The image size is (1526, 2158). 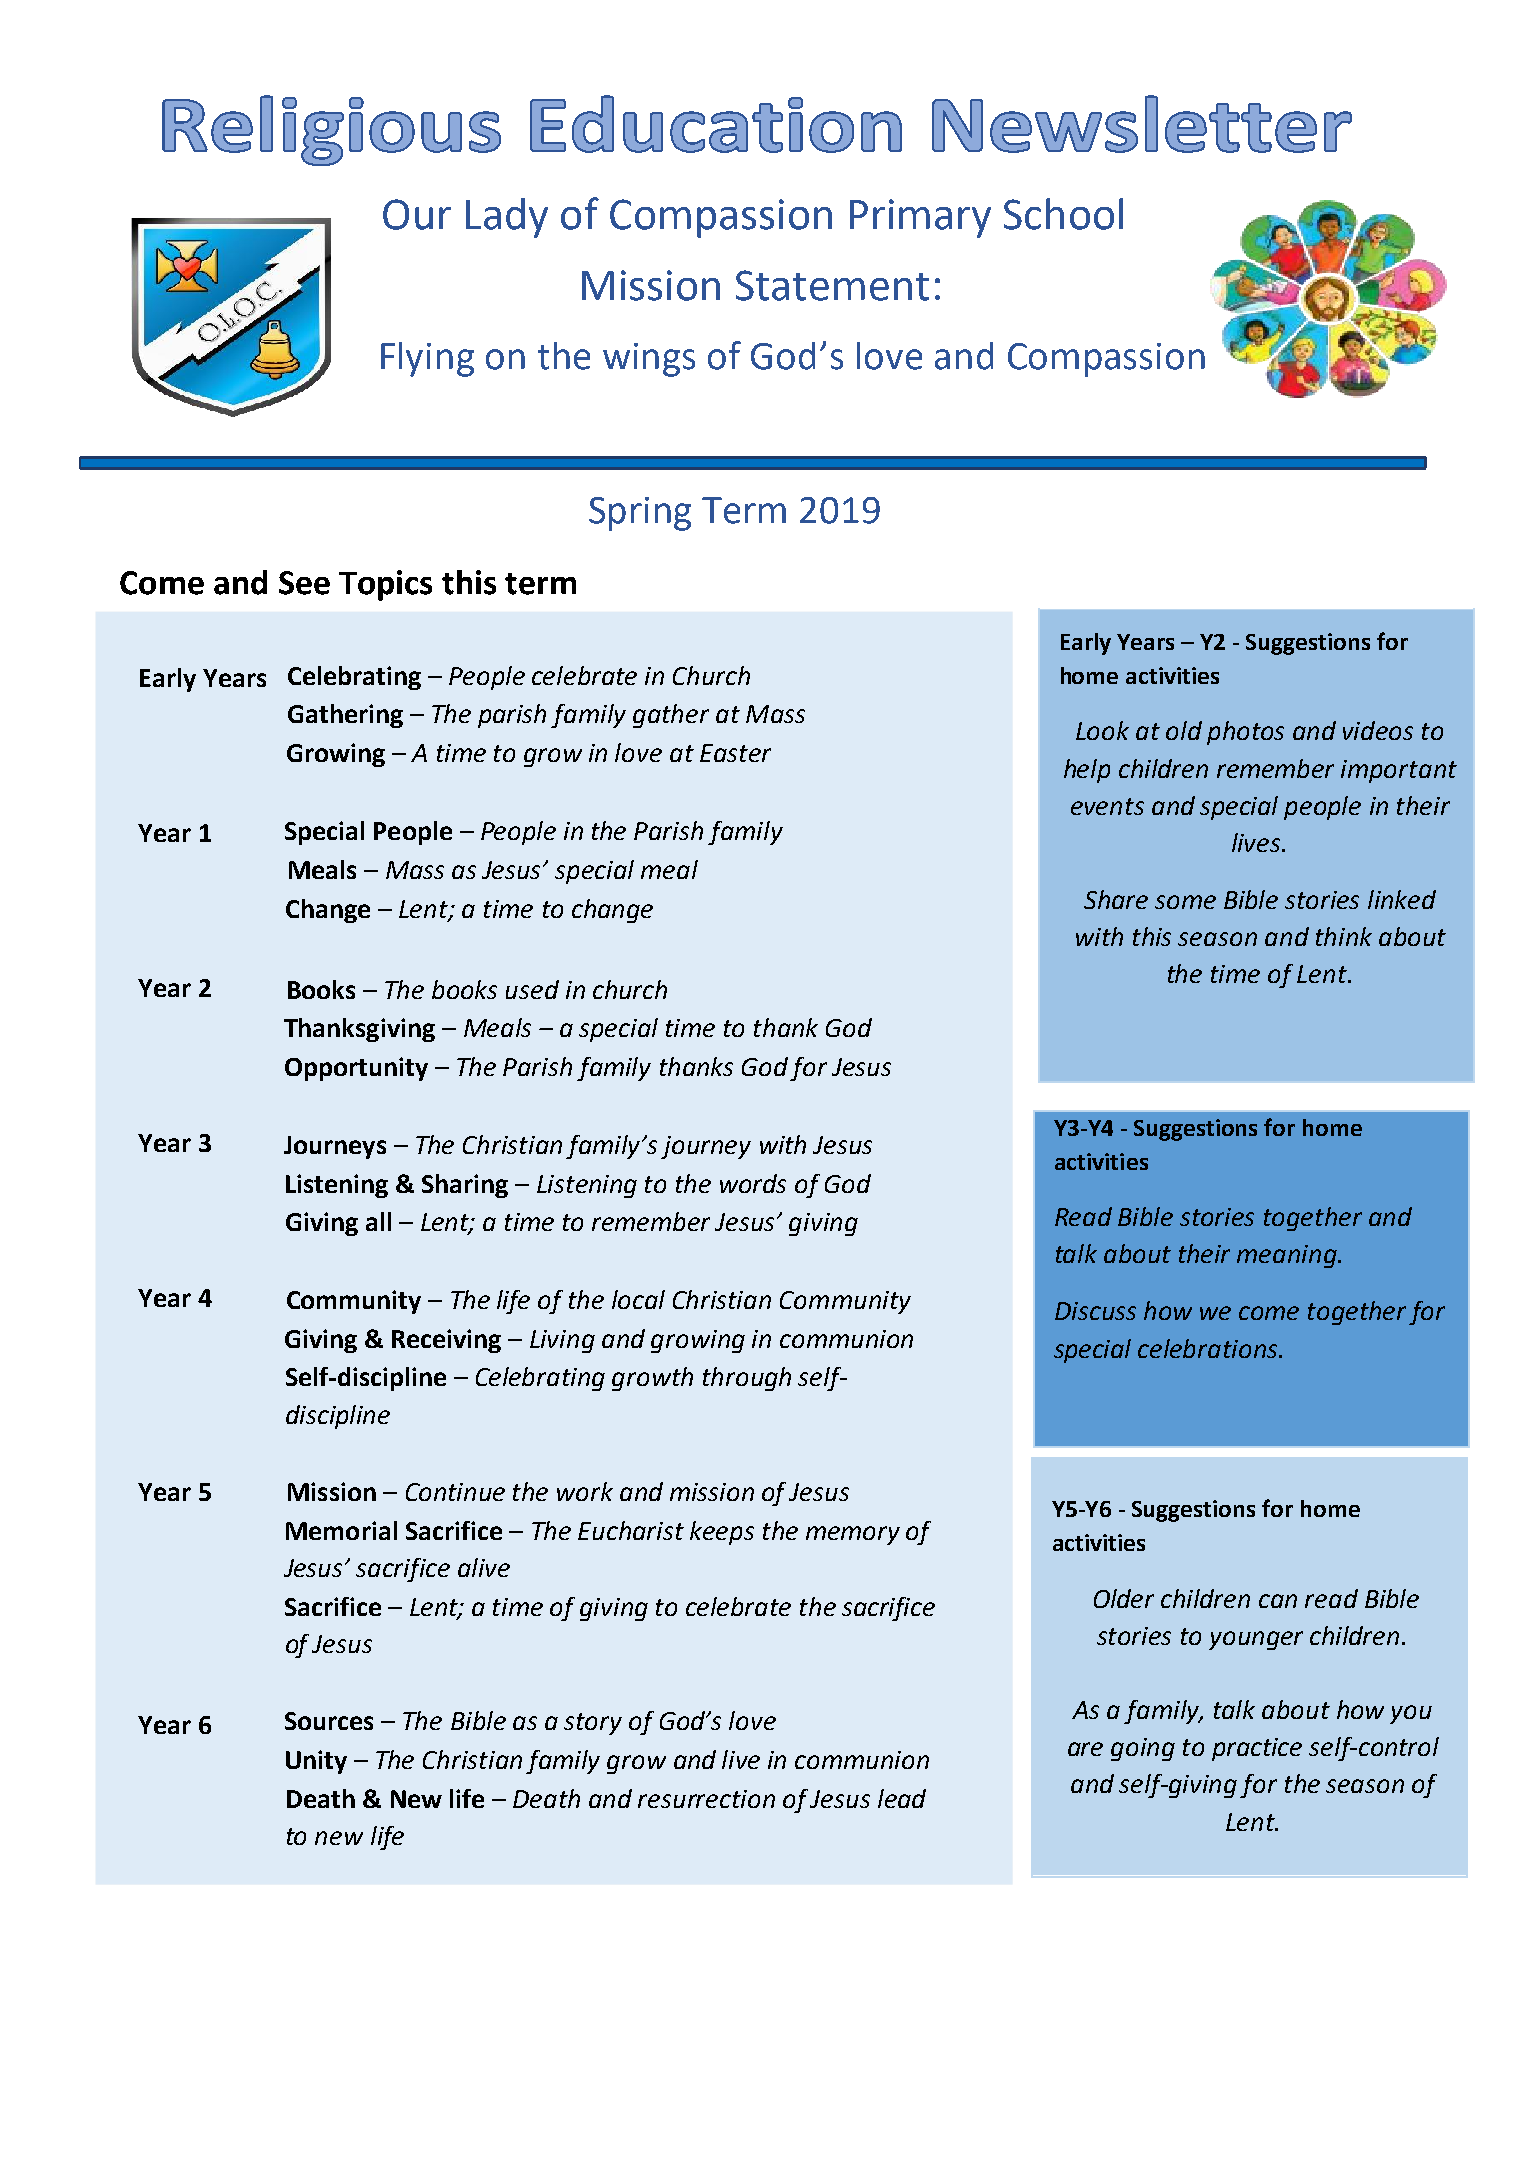 What do you see at coordinates (329, 1721) in the screenshot?
I see `Sources` at bounding box center [329, 1721].
